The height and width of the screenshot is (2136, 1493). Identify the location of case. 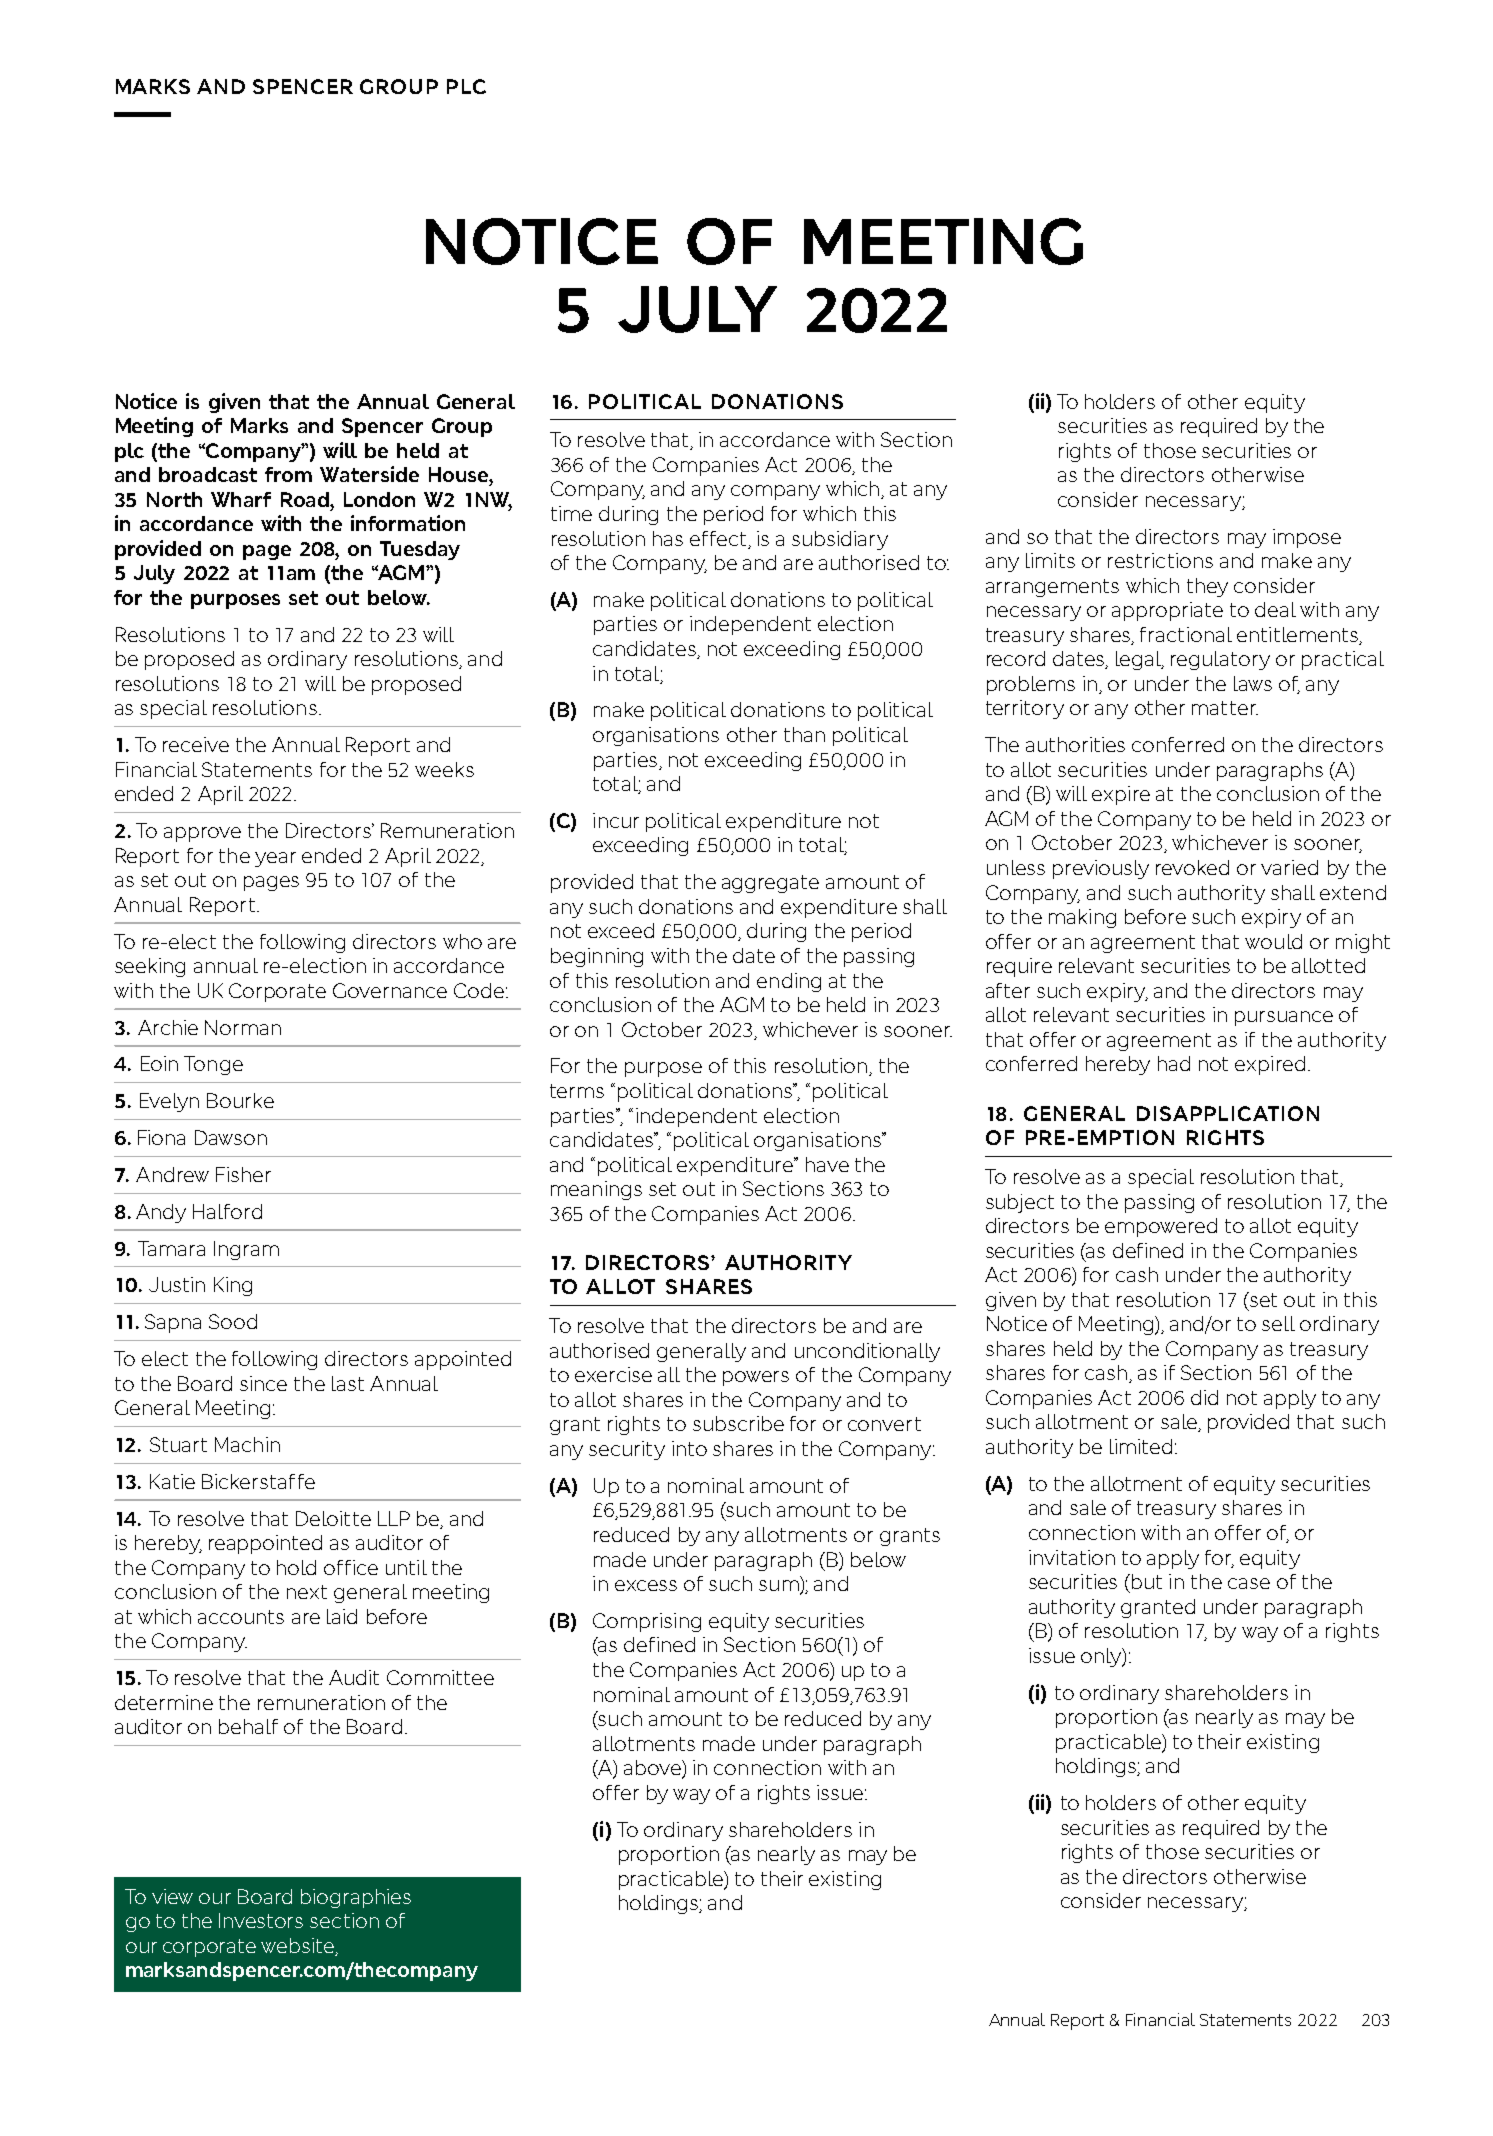
(1249, 1583).
